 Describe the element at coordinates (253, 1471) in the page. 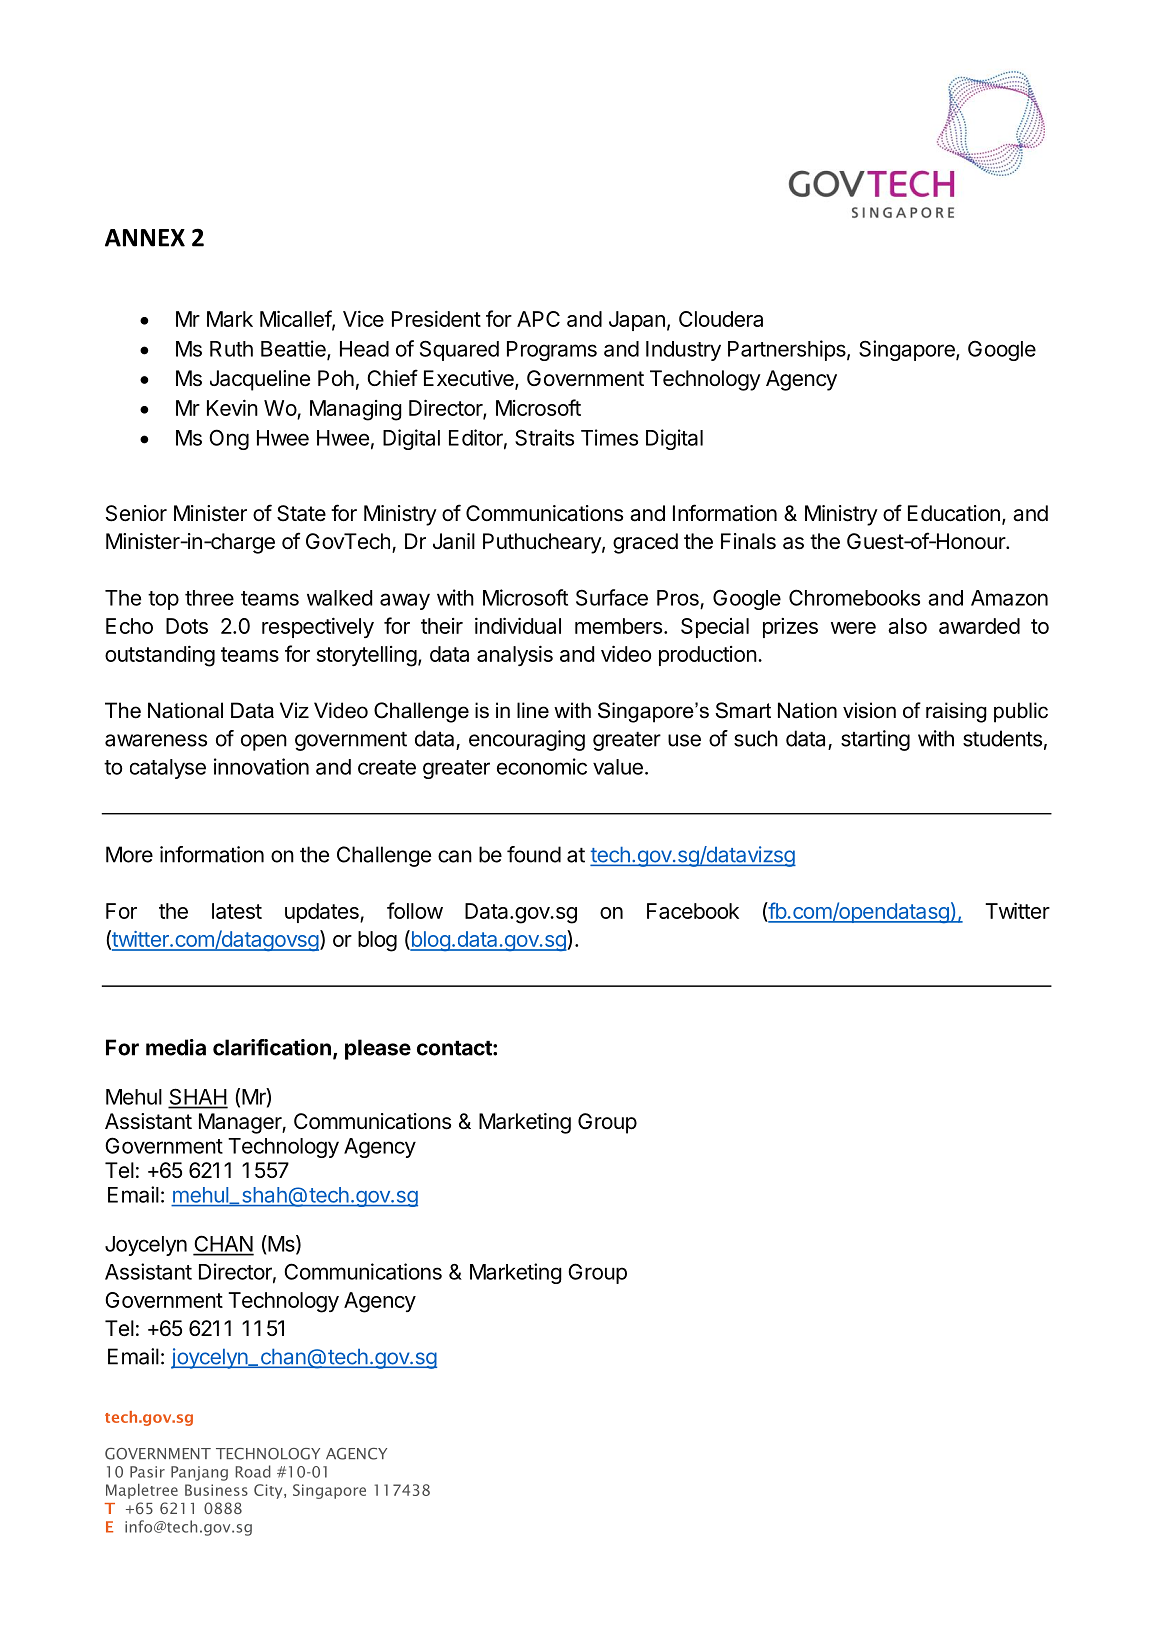

I see `Road` at that location.
